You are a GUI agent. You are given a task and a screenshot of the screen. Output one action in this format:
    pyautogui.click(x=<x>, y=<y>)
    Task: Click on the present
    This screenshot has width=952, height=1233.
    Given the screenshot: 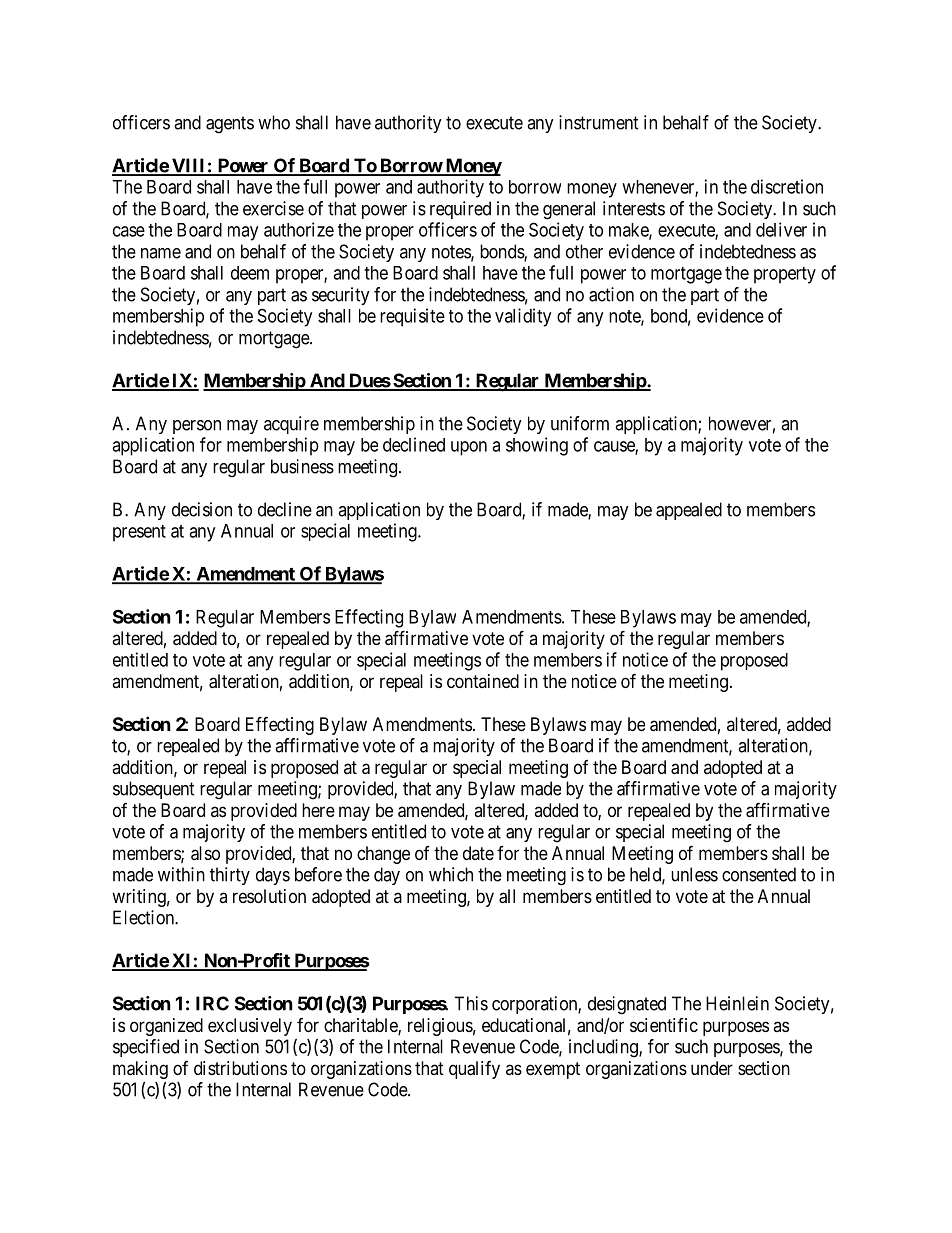 What is the action you would take?
    pyautogui.click(x=139, y=533)
